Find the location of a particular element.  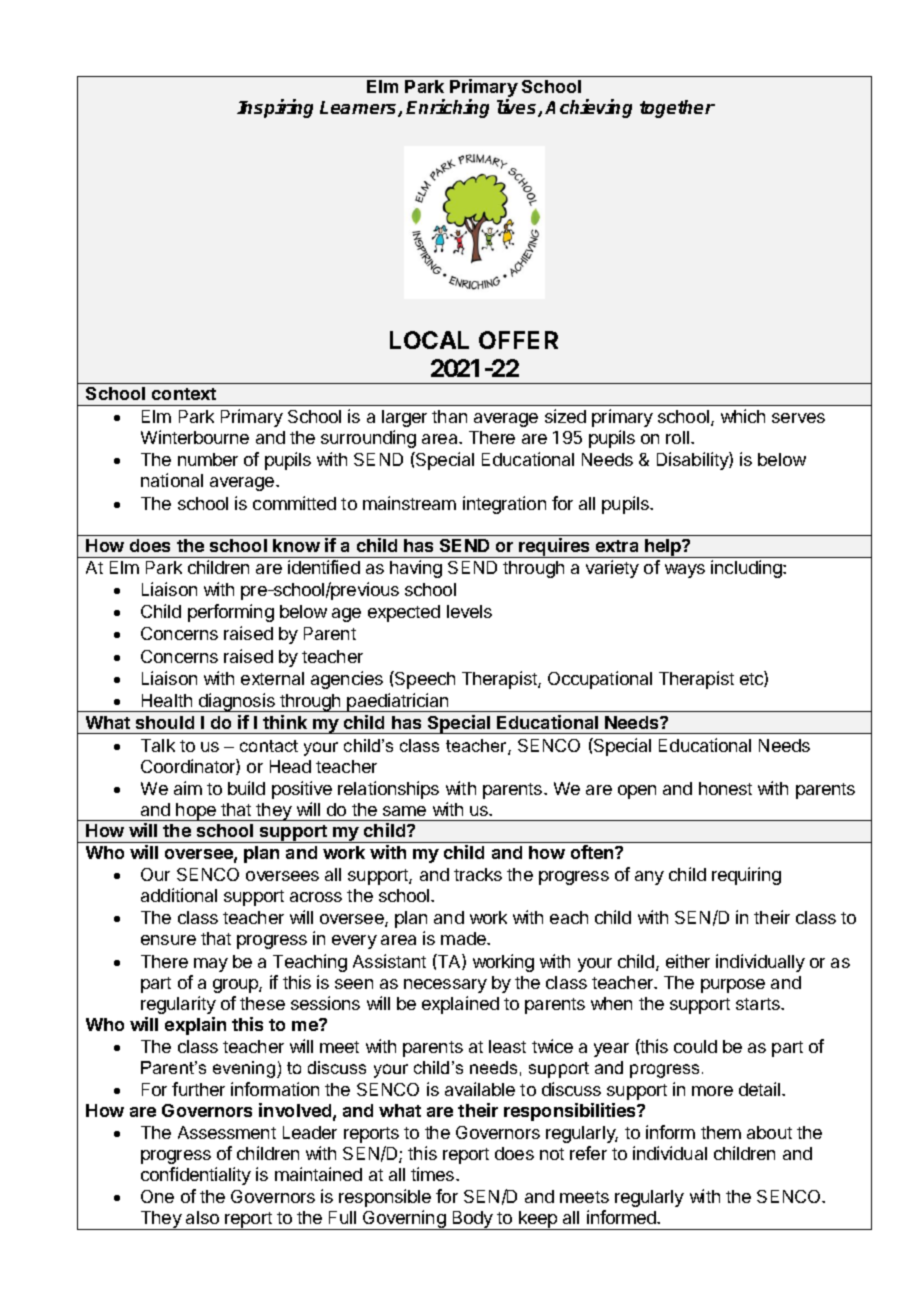

confidentiality is located at coordinates (196, 1176).
